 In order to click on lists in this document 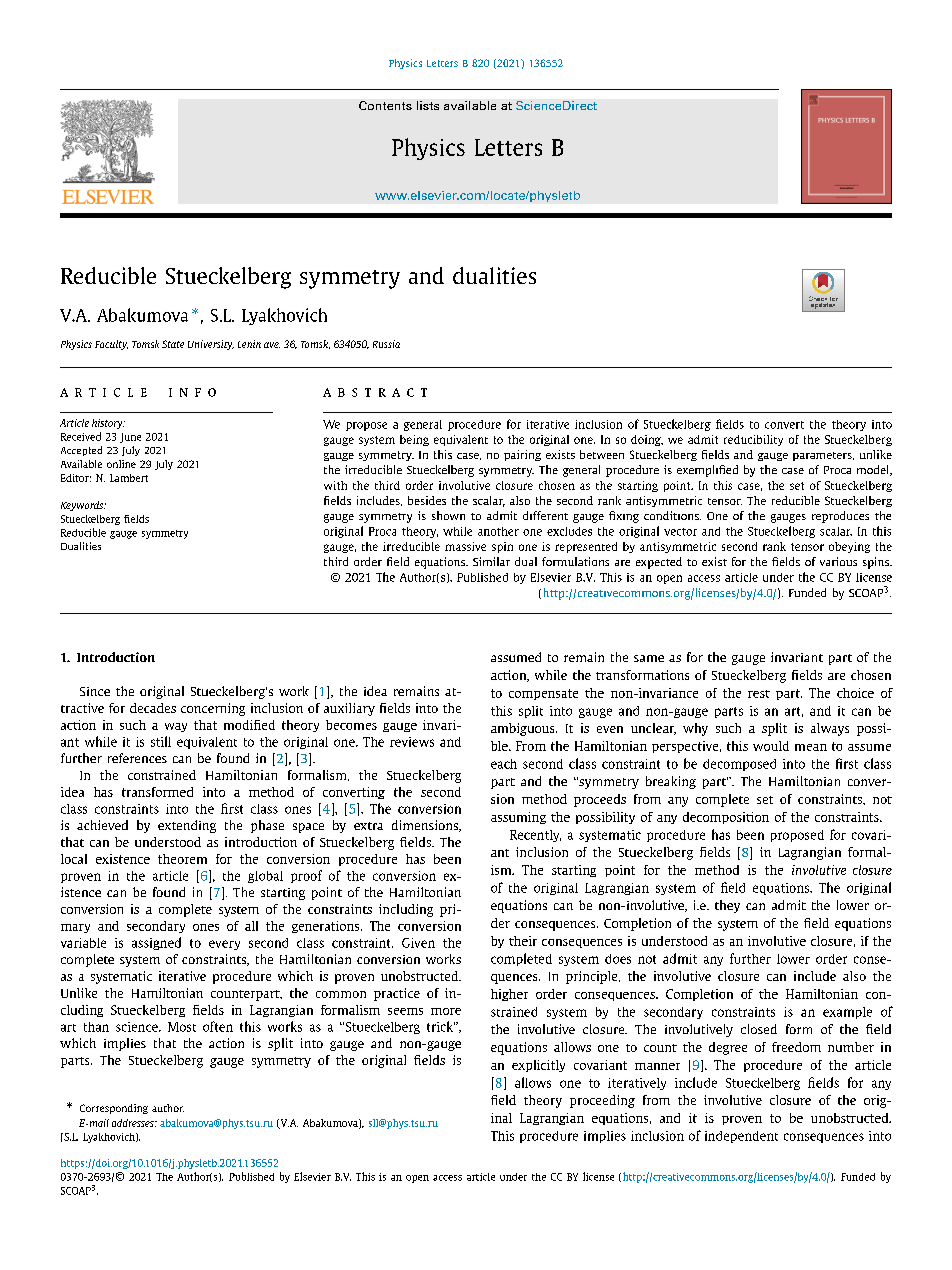, I will do `click(428, 105)`.
